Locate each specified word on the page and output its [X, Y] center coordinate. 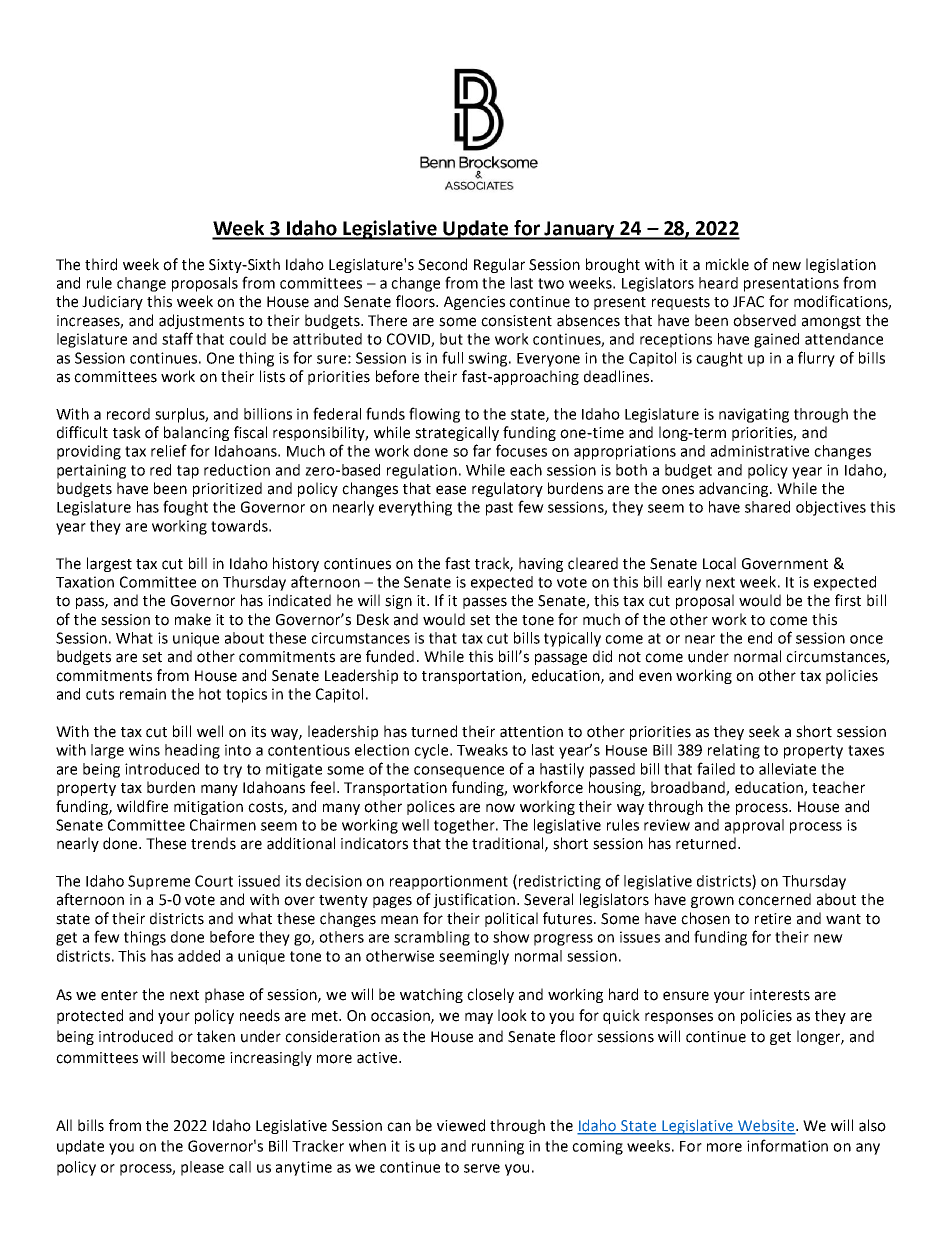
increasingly [271, 1058]
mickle [727, 264]
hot [210, 694]
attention [531, 732]
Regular [499, 265]
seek [764, 731]
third [101, 264]
